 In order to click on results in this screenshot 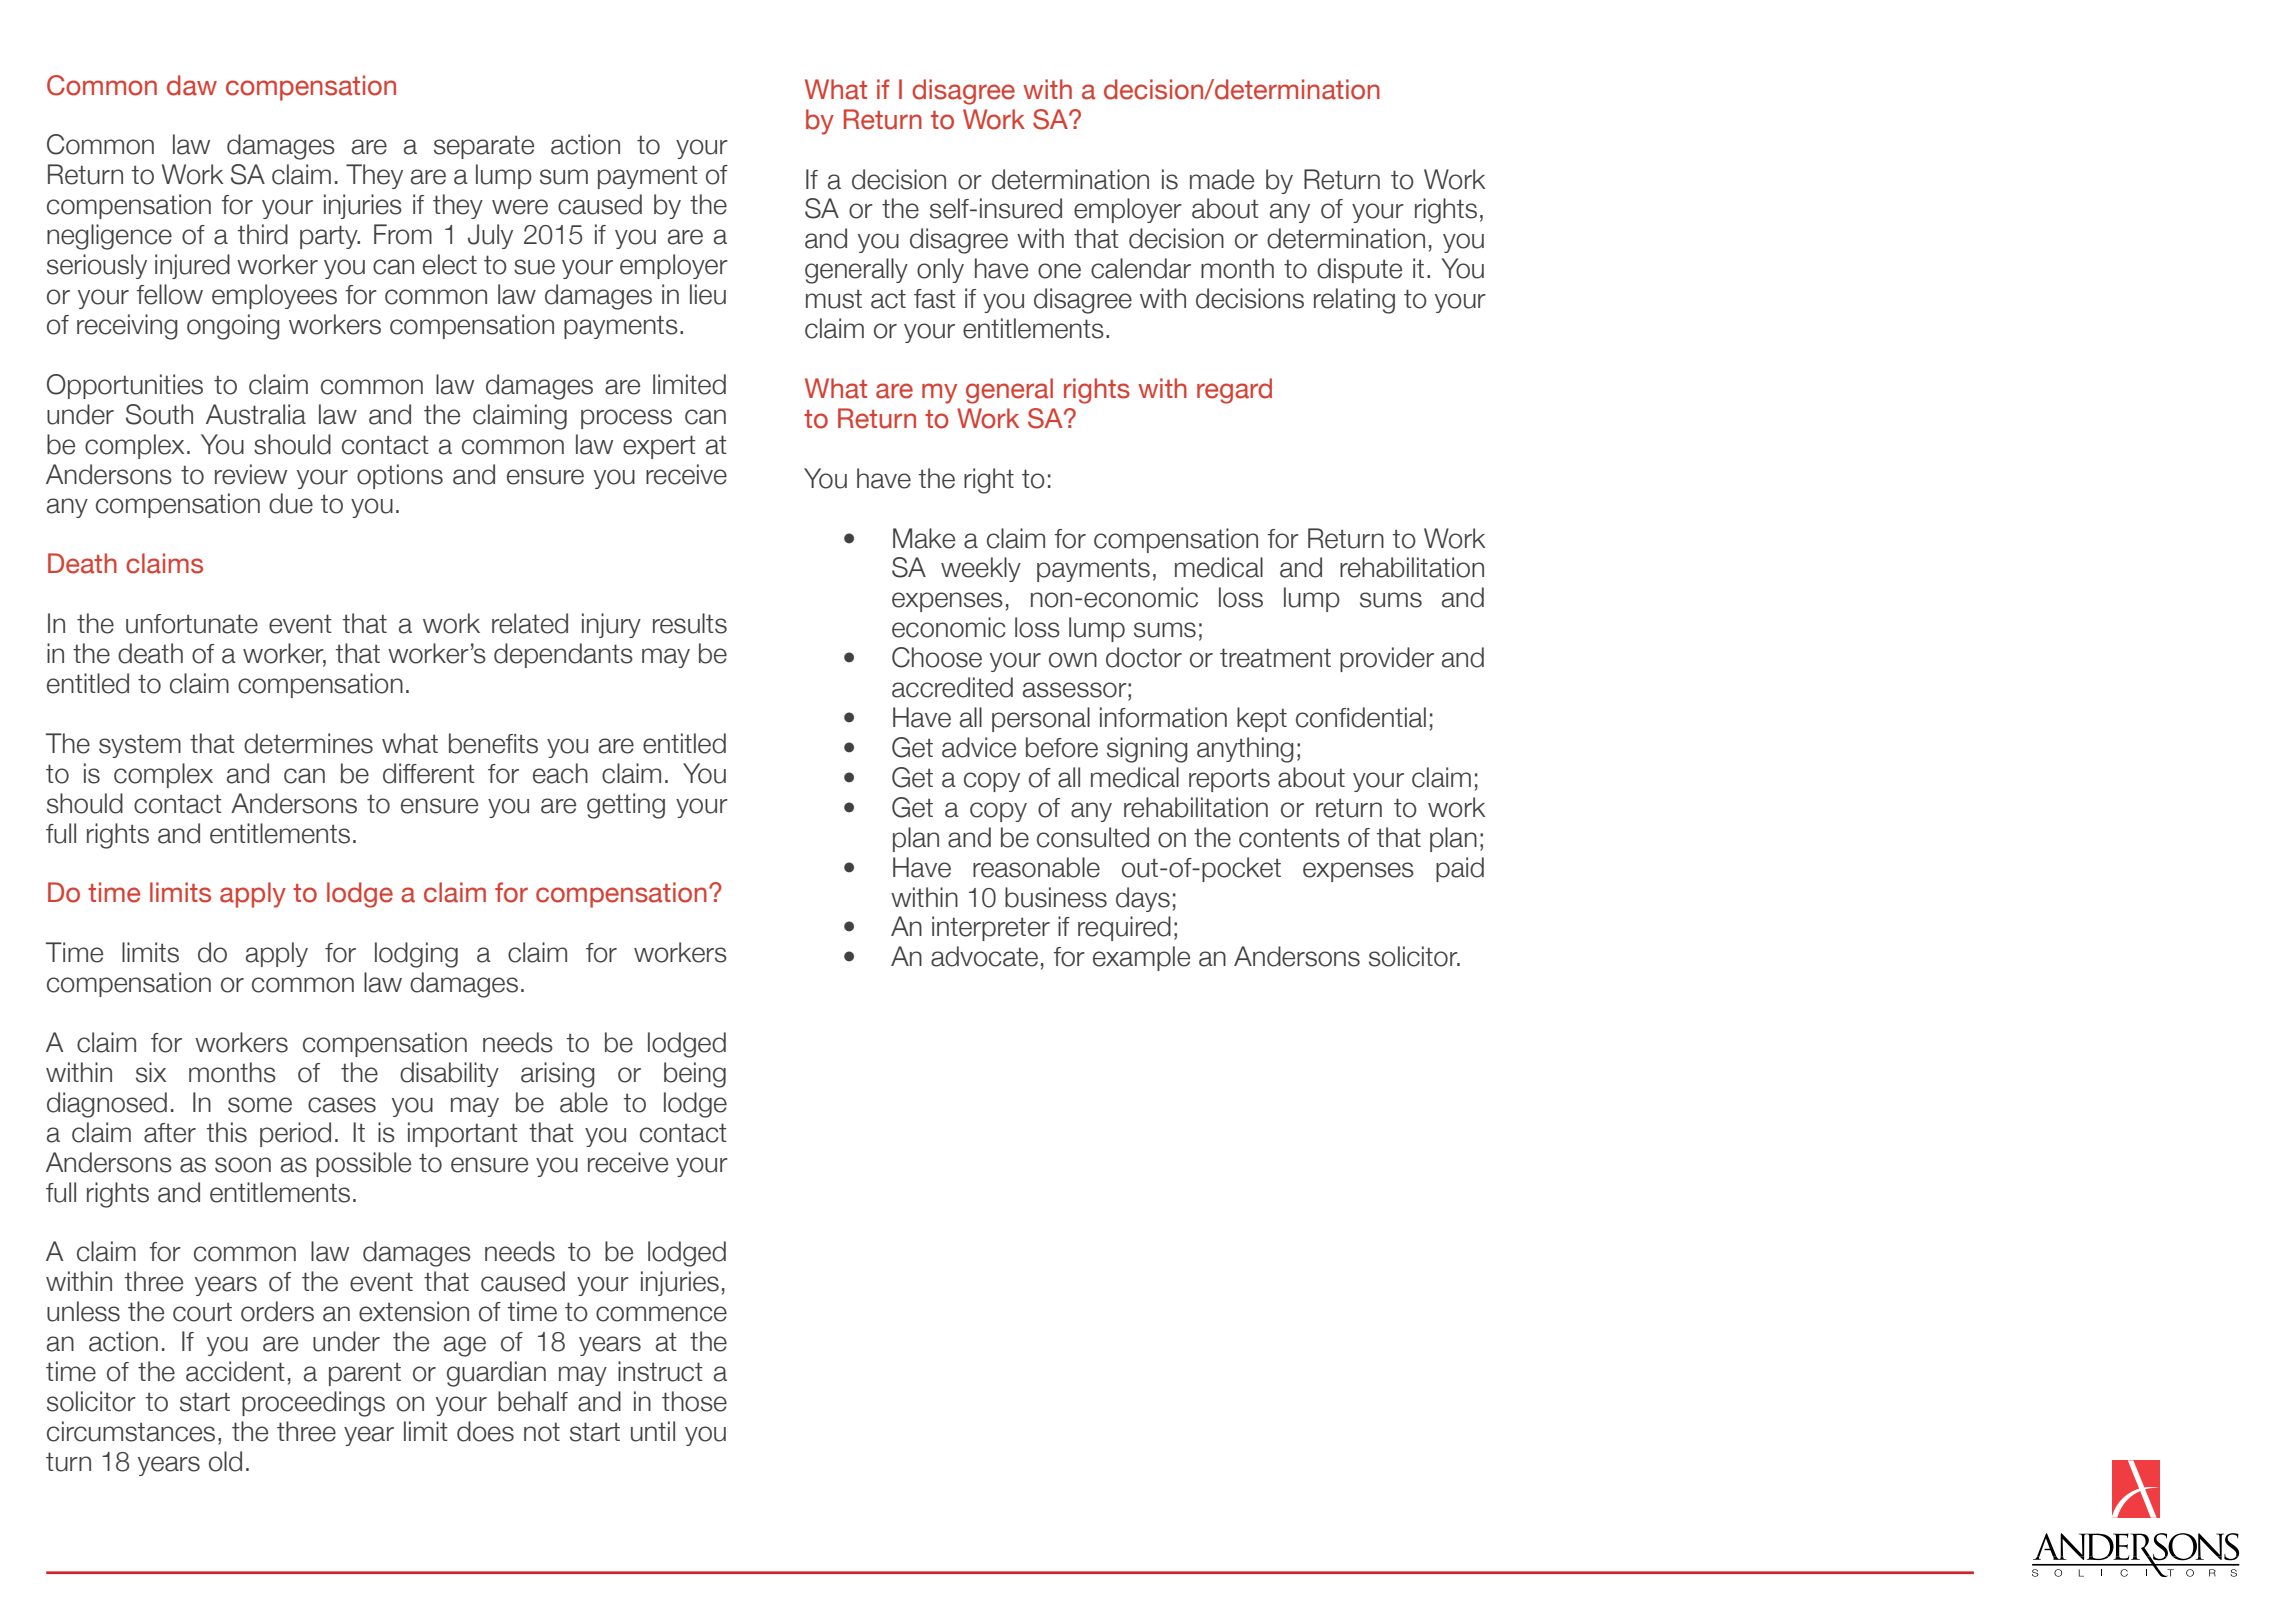, I will do `click(690, 623)`.
